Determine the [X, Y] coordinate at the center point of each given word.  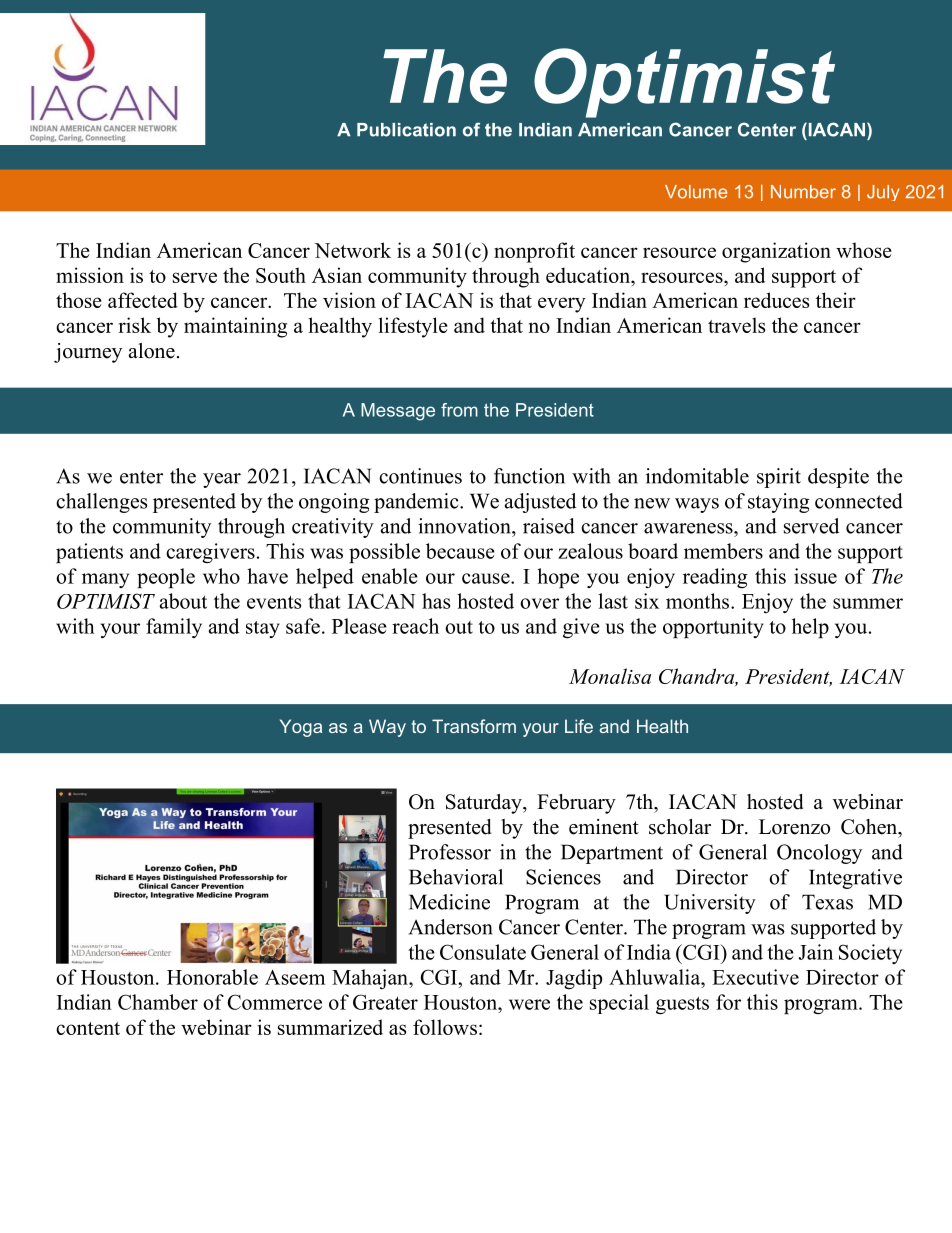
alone [152, 351]
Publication [406, 130]
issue [815, 576]
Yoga [301, 728]
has [436, 601]
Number [803, 192]
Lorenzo [794, 827]
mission [90, 275]
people [166, 578]
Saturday [485, 804]
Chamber [158, 1002]
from [459, 410]
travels [736, 325]
